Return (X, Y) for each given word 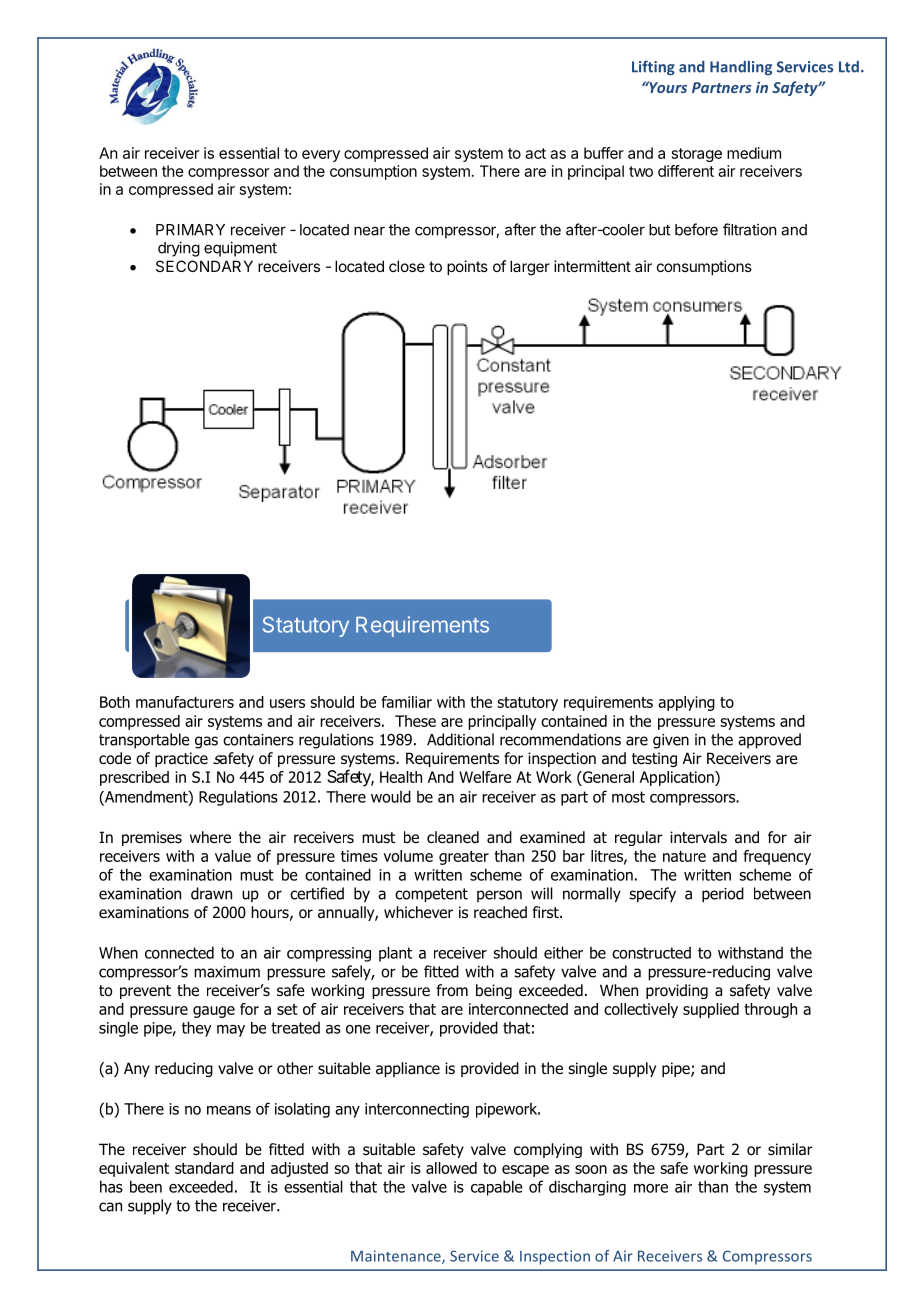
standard (204, 1168)
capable (497, 1188)
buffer (604, 153)
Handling (741, 67)
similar (790, 1149)
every (321, 156)
